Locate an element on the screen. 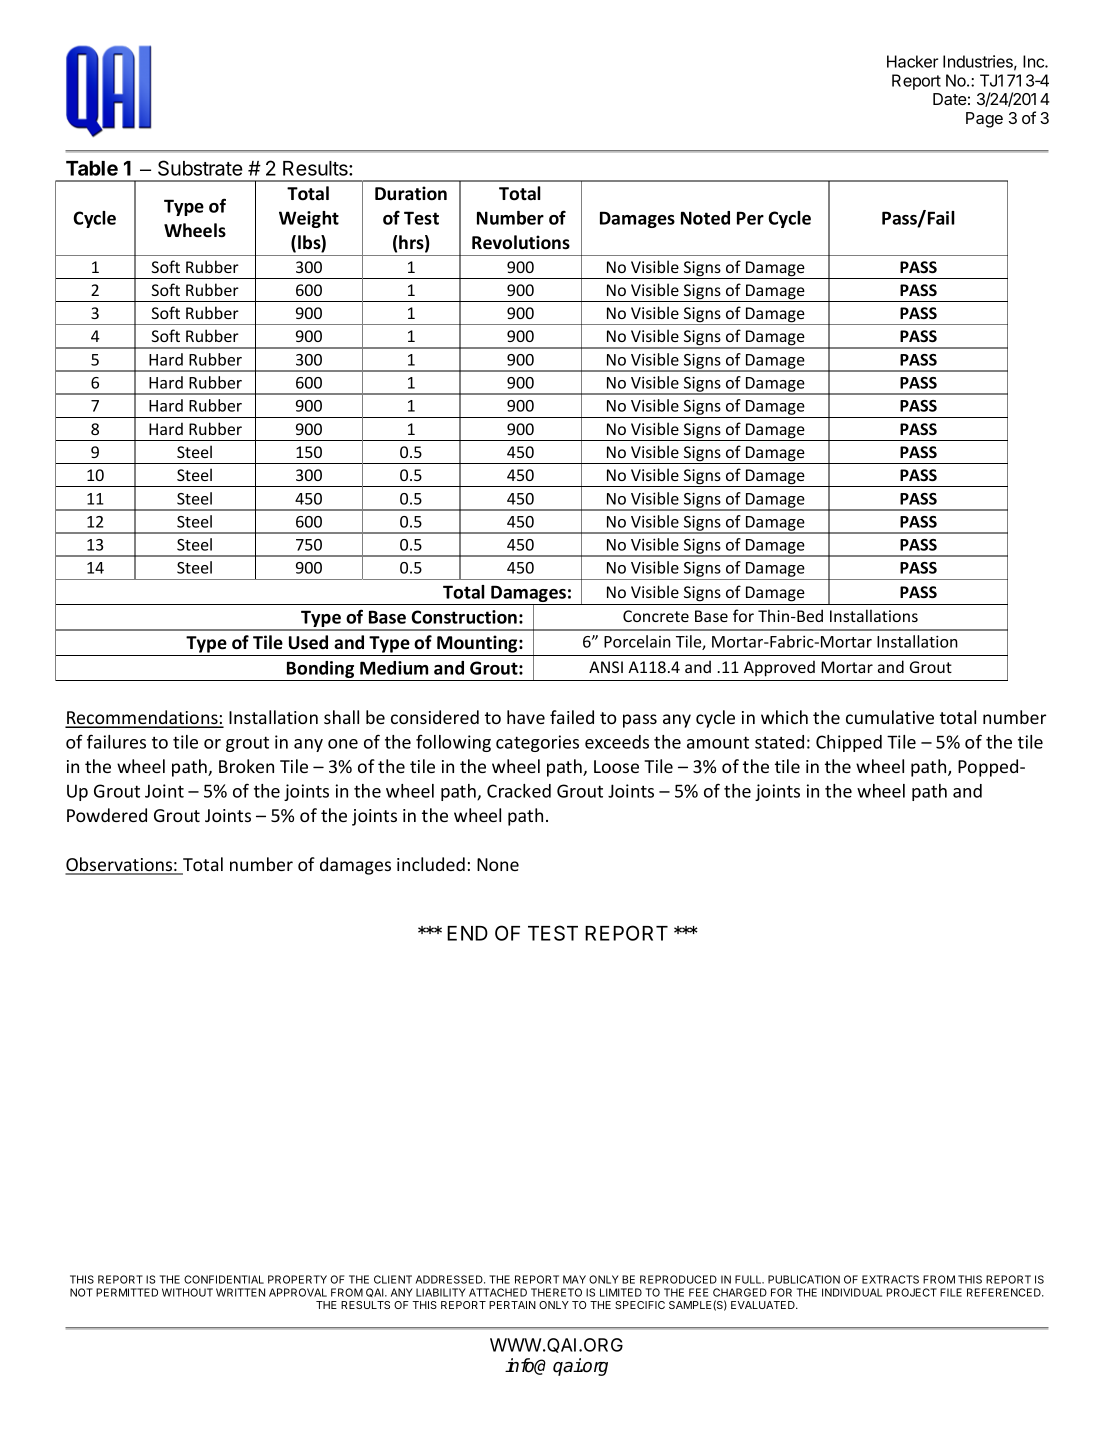 Image resolution: width=1114 pixels, height=1442 pixels. cumulative is located at coordinates (890, 717).
